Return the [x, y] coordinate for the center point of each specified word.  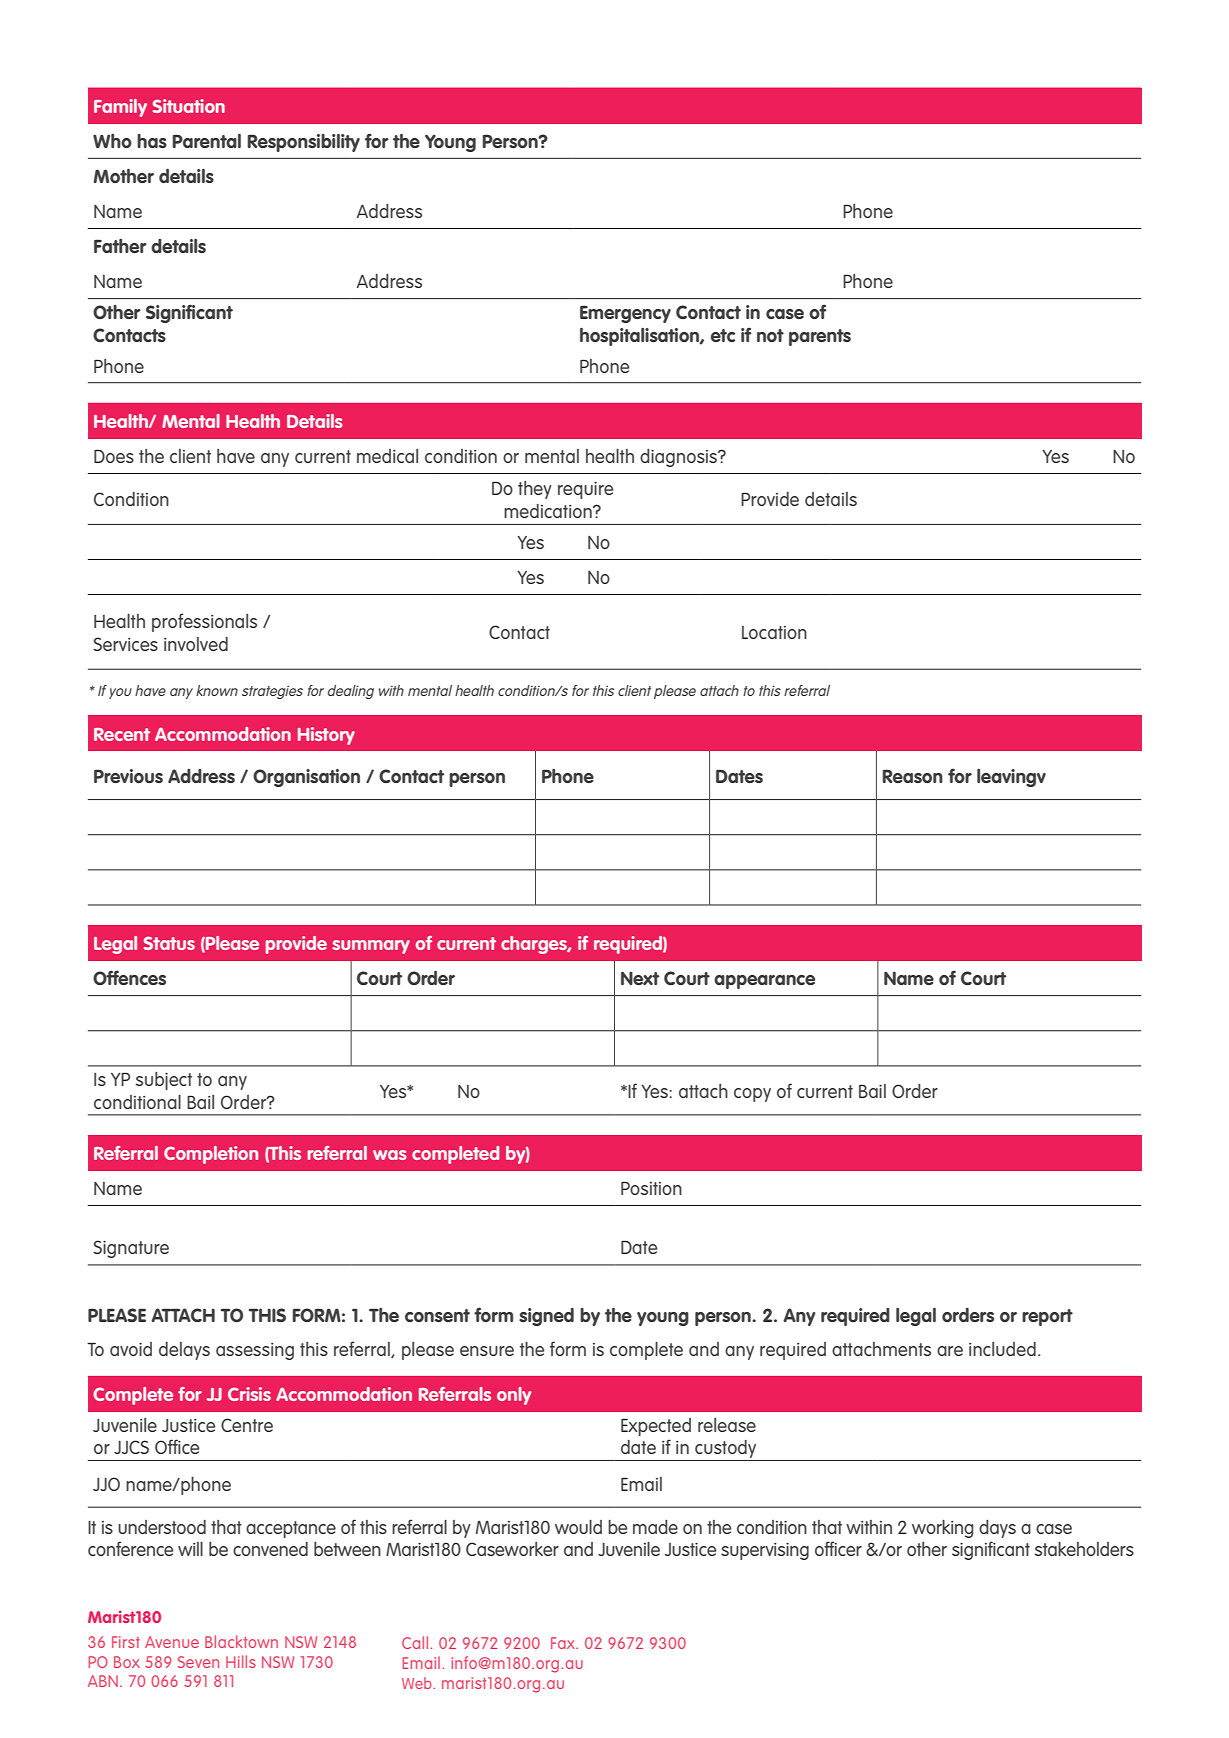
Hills [241, 1661]
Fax [564, 1643]
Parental [206, 140]
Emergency [625, 314]
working [943, 1528]
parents [820, 337]
